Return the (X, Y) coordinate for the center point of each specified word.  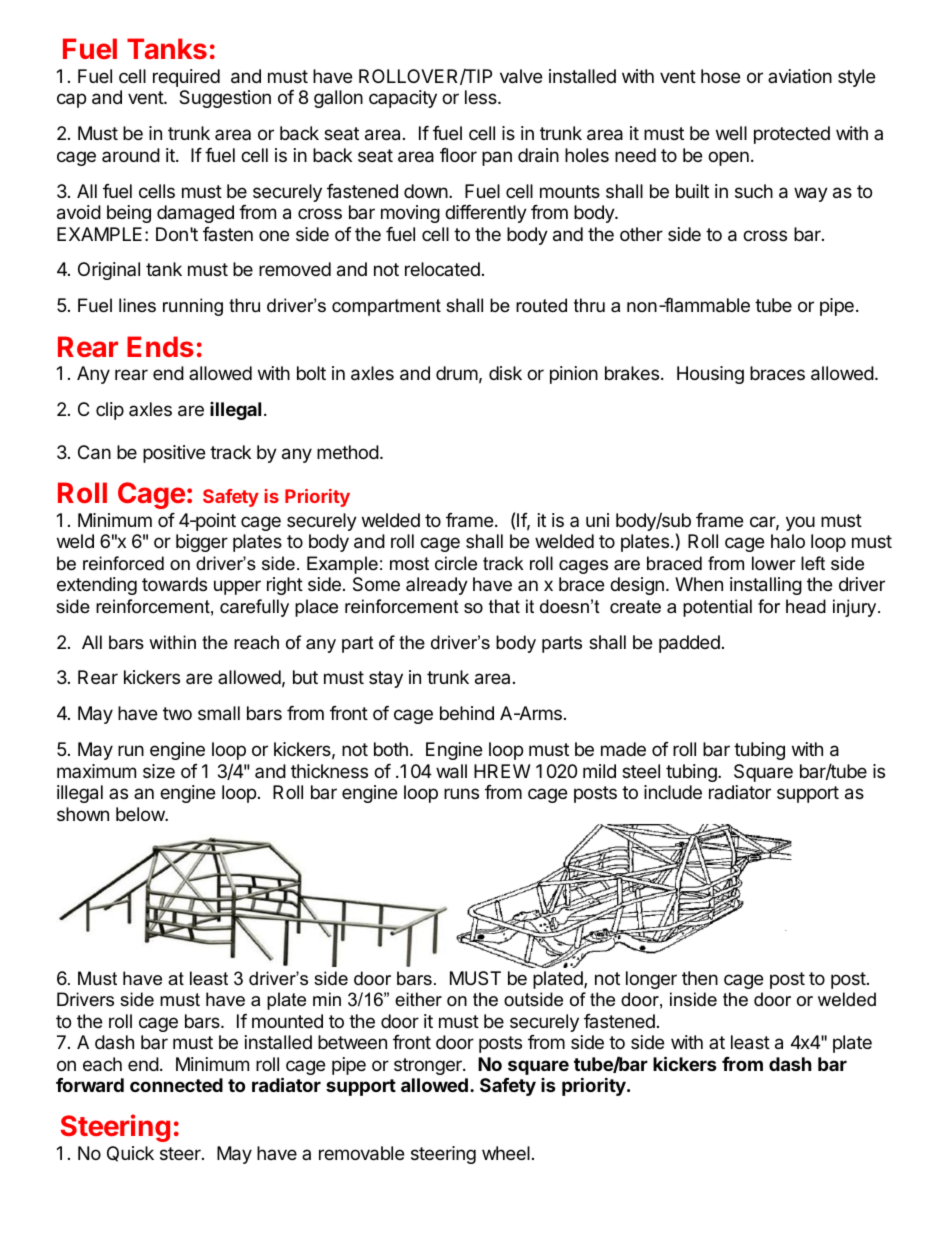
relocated (442, 269)
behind (467, 713)
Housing (710, 375)
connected (176, 1085)
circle (456, 563)
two (177, 713)
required (186, 78)
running (193, 307)
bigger (202, 543)
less (482, 97)
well (731, 133)
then (700, 978)
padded (689, 644)
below (141, 814)
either (418, 999)
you (800, 523)
